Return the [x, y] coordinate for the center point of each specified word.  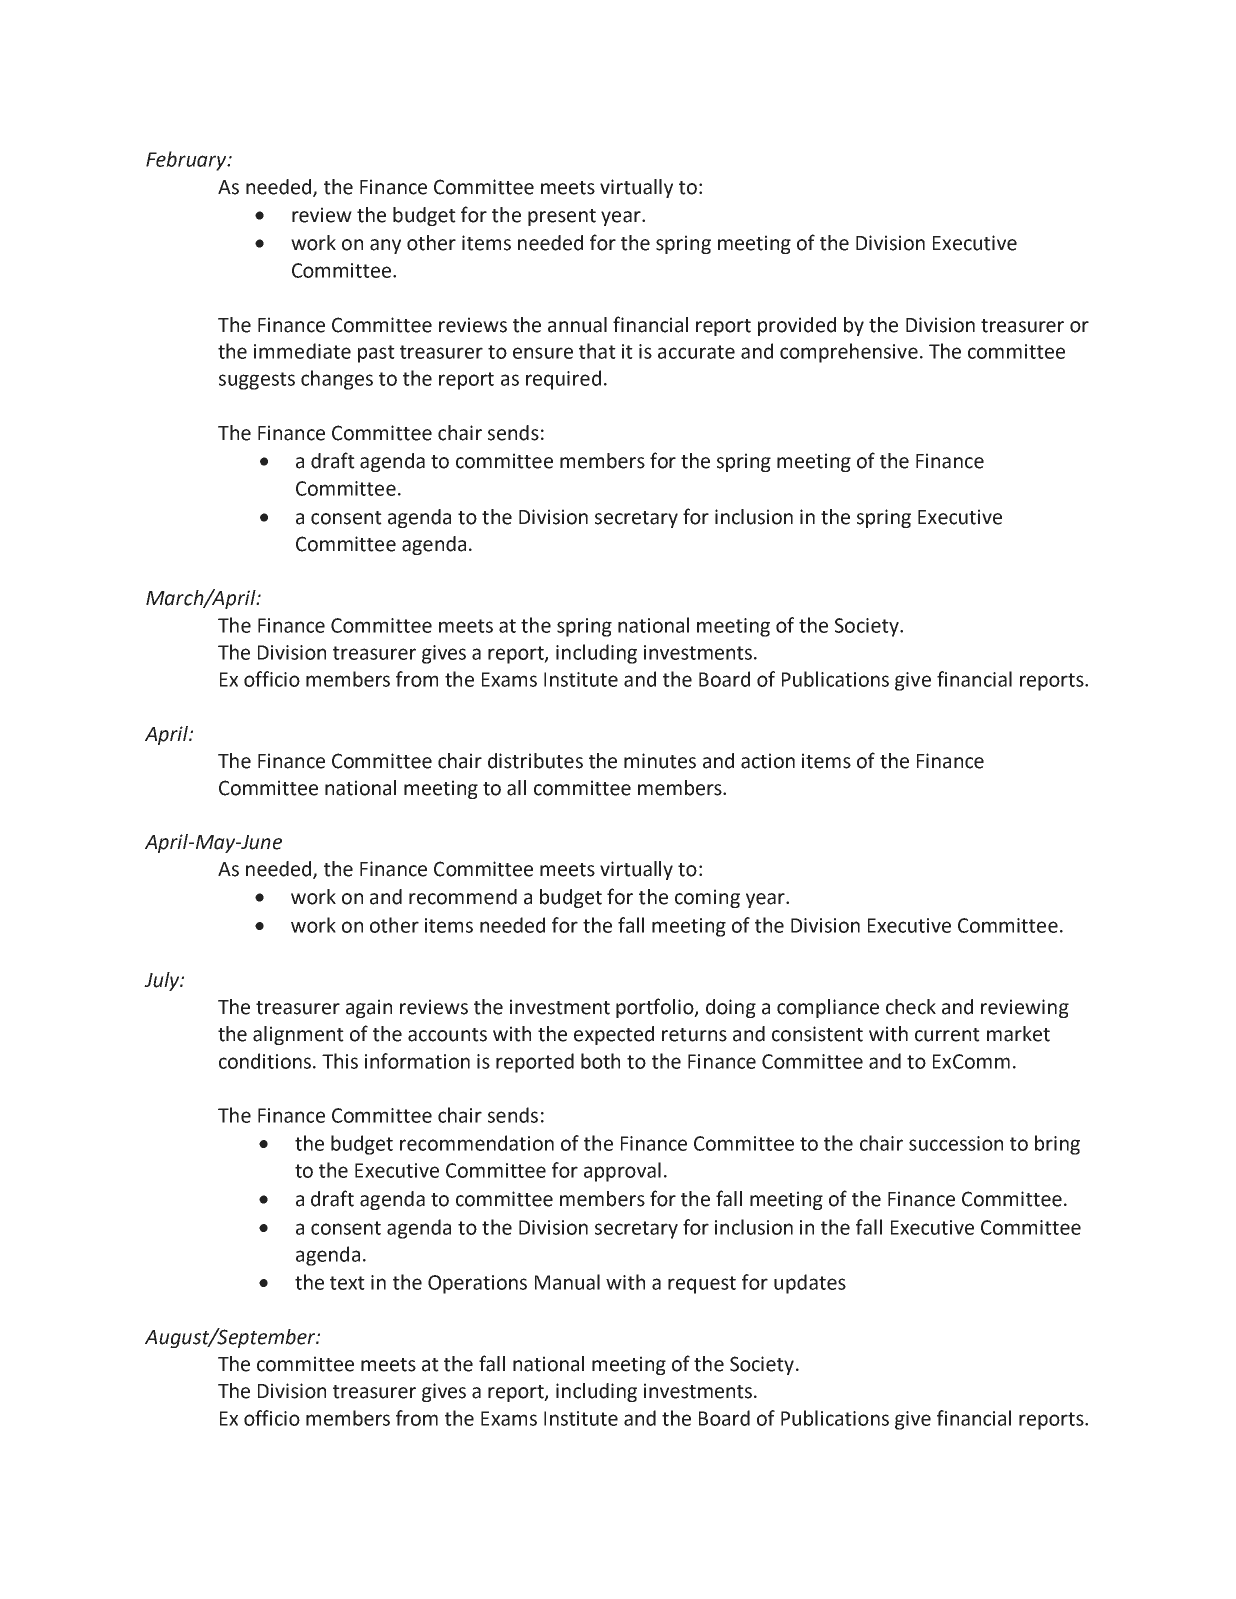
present [562, 217]
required [563, 380]
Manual [567, 1282]
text [347, 1283]
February [187, 161]
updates [810, 1284]
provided [797, 326]
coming [707, 898]
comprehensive [849, 353]
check [911, 1007]
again [369, 1008]
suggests [257, 381]
